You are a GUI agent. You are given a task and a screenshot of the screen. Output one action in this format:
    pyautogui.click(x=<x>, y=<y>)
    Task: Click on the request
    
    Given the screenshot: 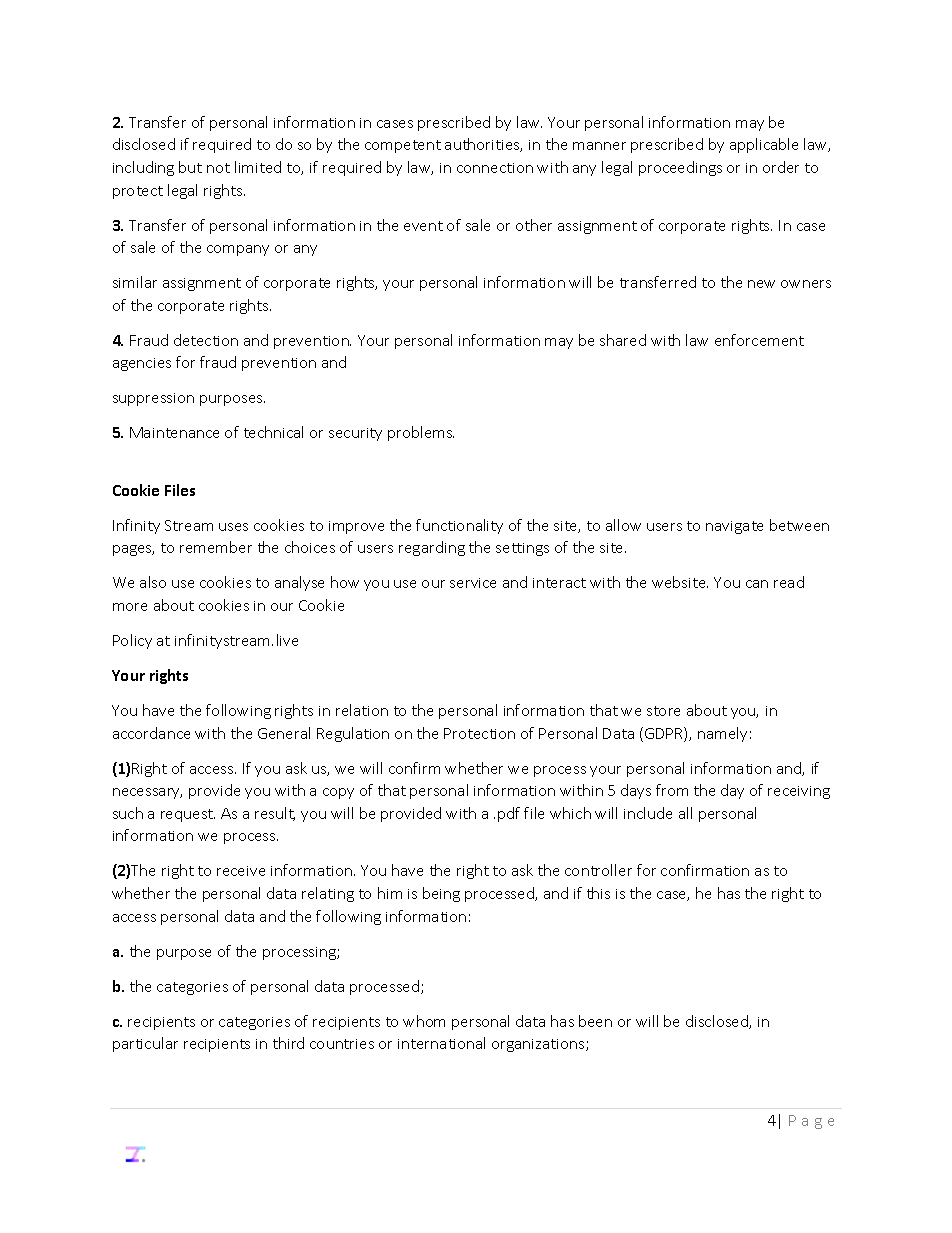 What is the action you would take?
    pyautogui.click(x=188, y=815)
